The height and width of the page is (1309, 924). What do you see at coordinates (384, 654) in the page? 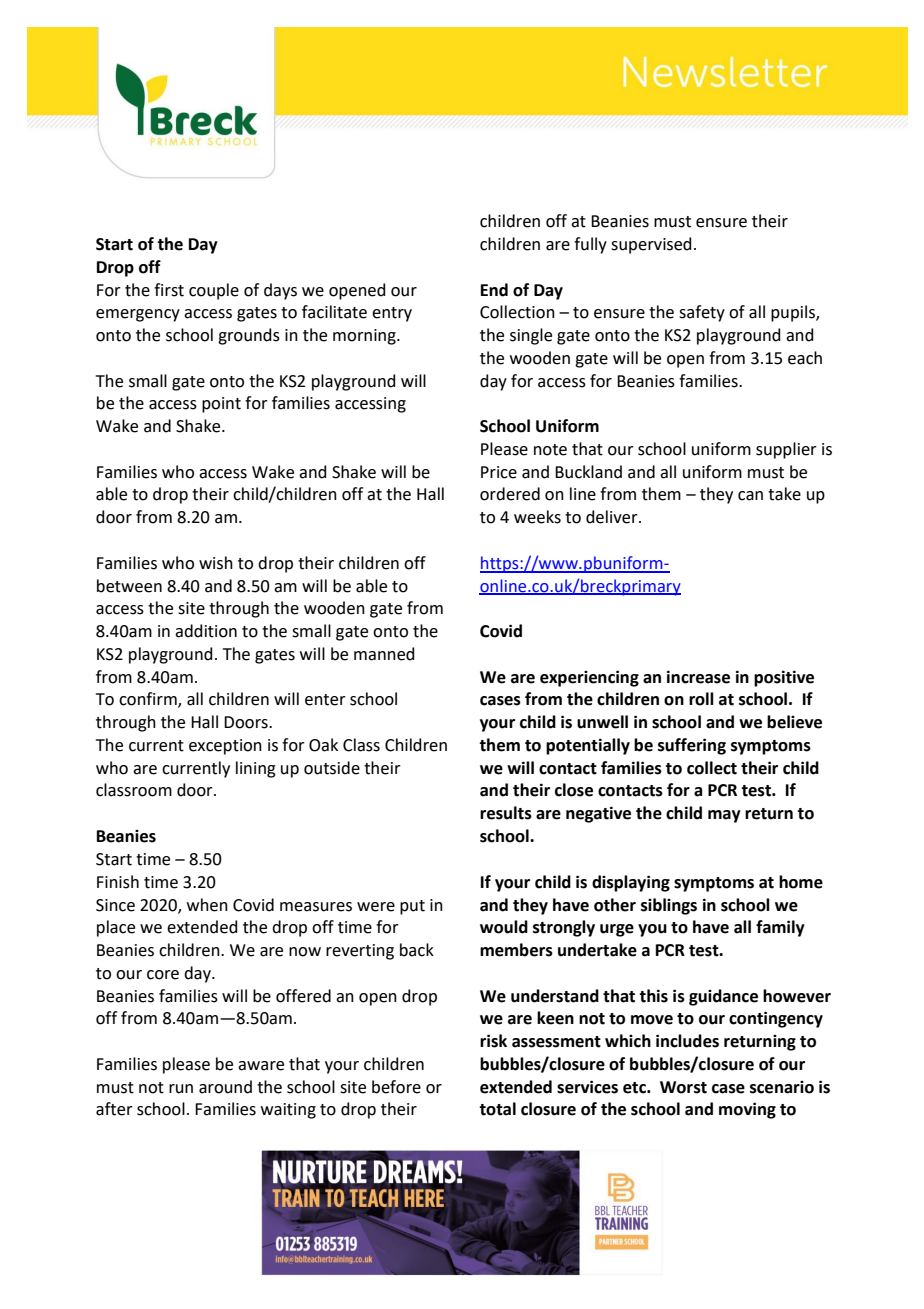
I see `manned` at bounding box center [384, 654].
